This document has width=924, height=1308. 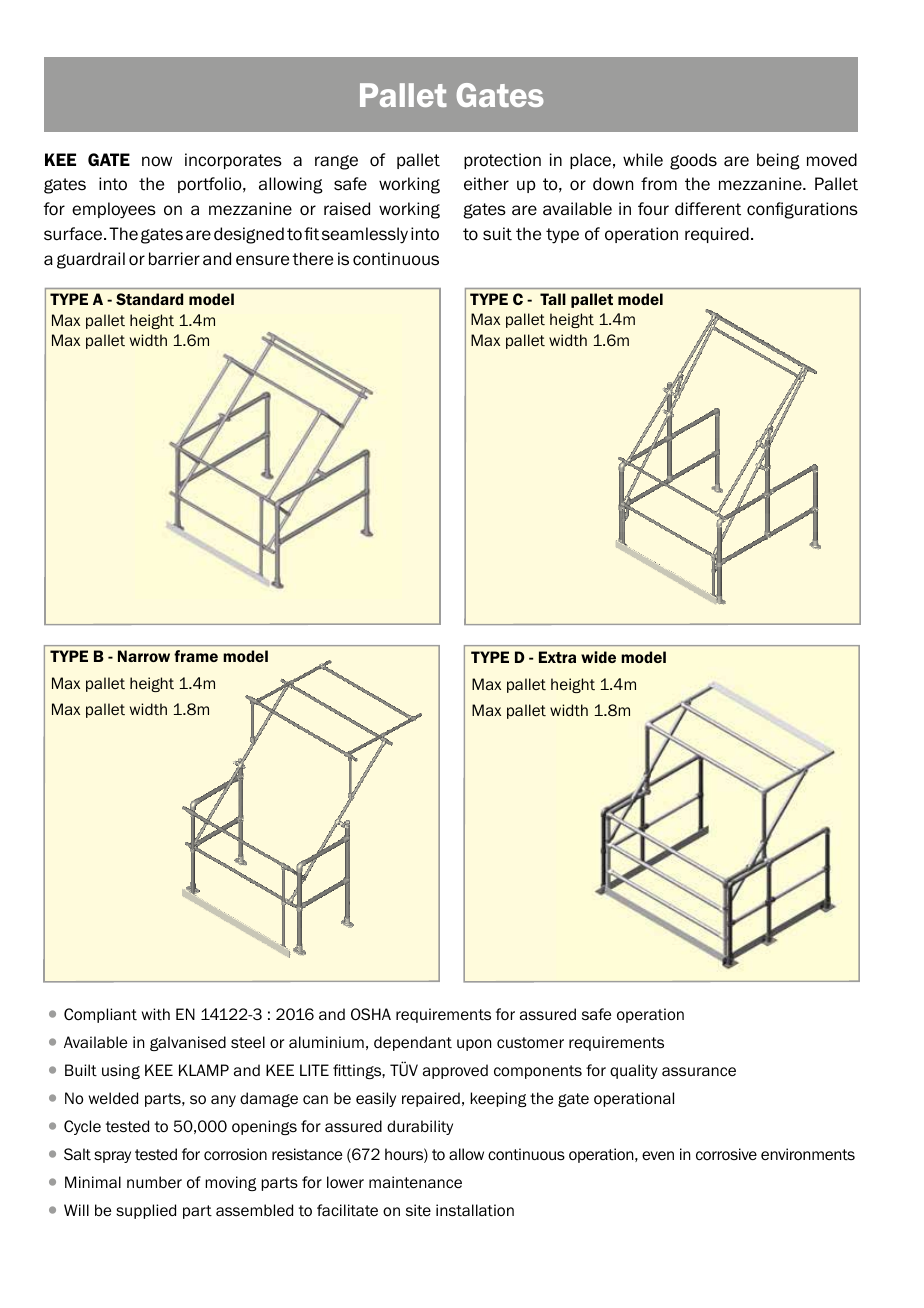 I want to click on wide, so click(x=598, y=657).
